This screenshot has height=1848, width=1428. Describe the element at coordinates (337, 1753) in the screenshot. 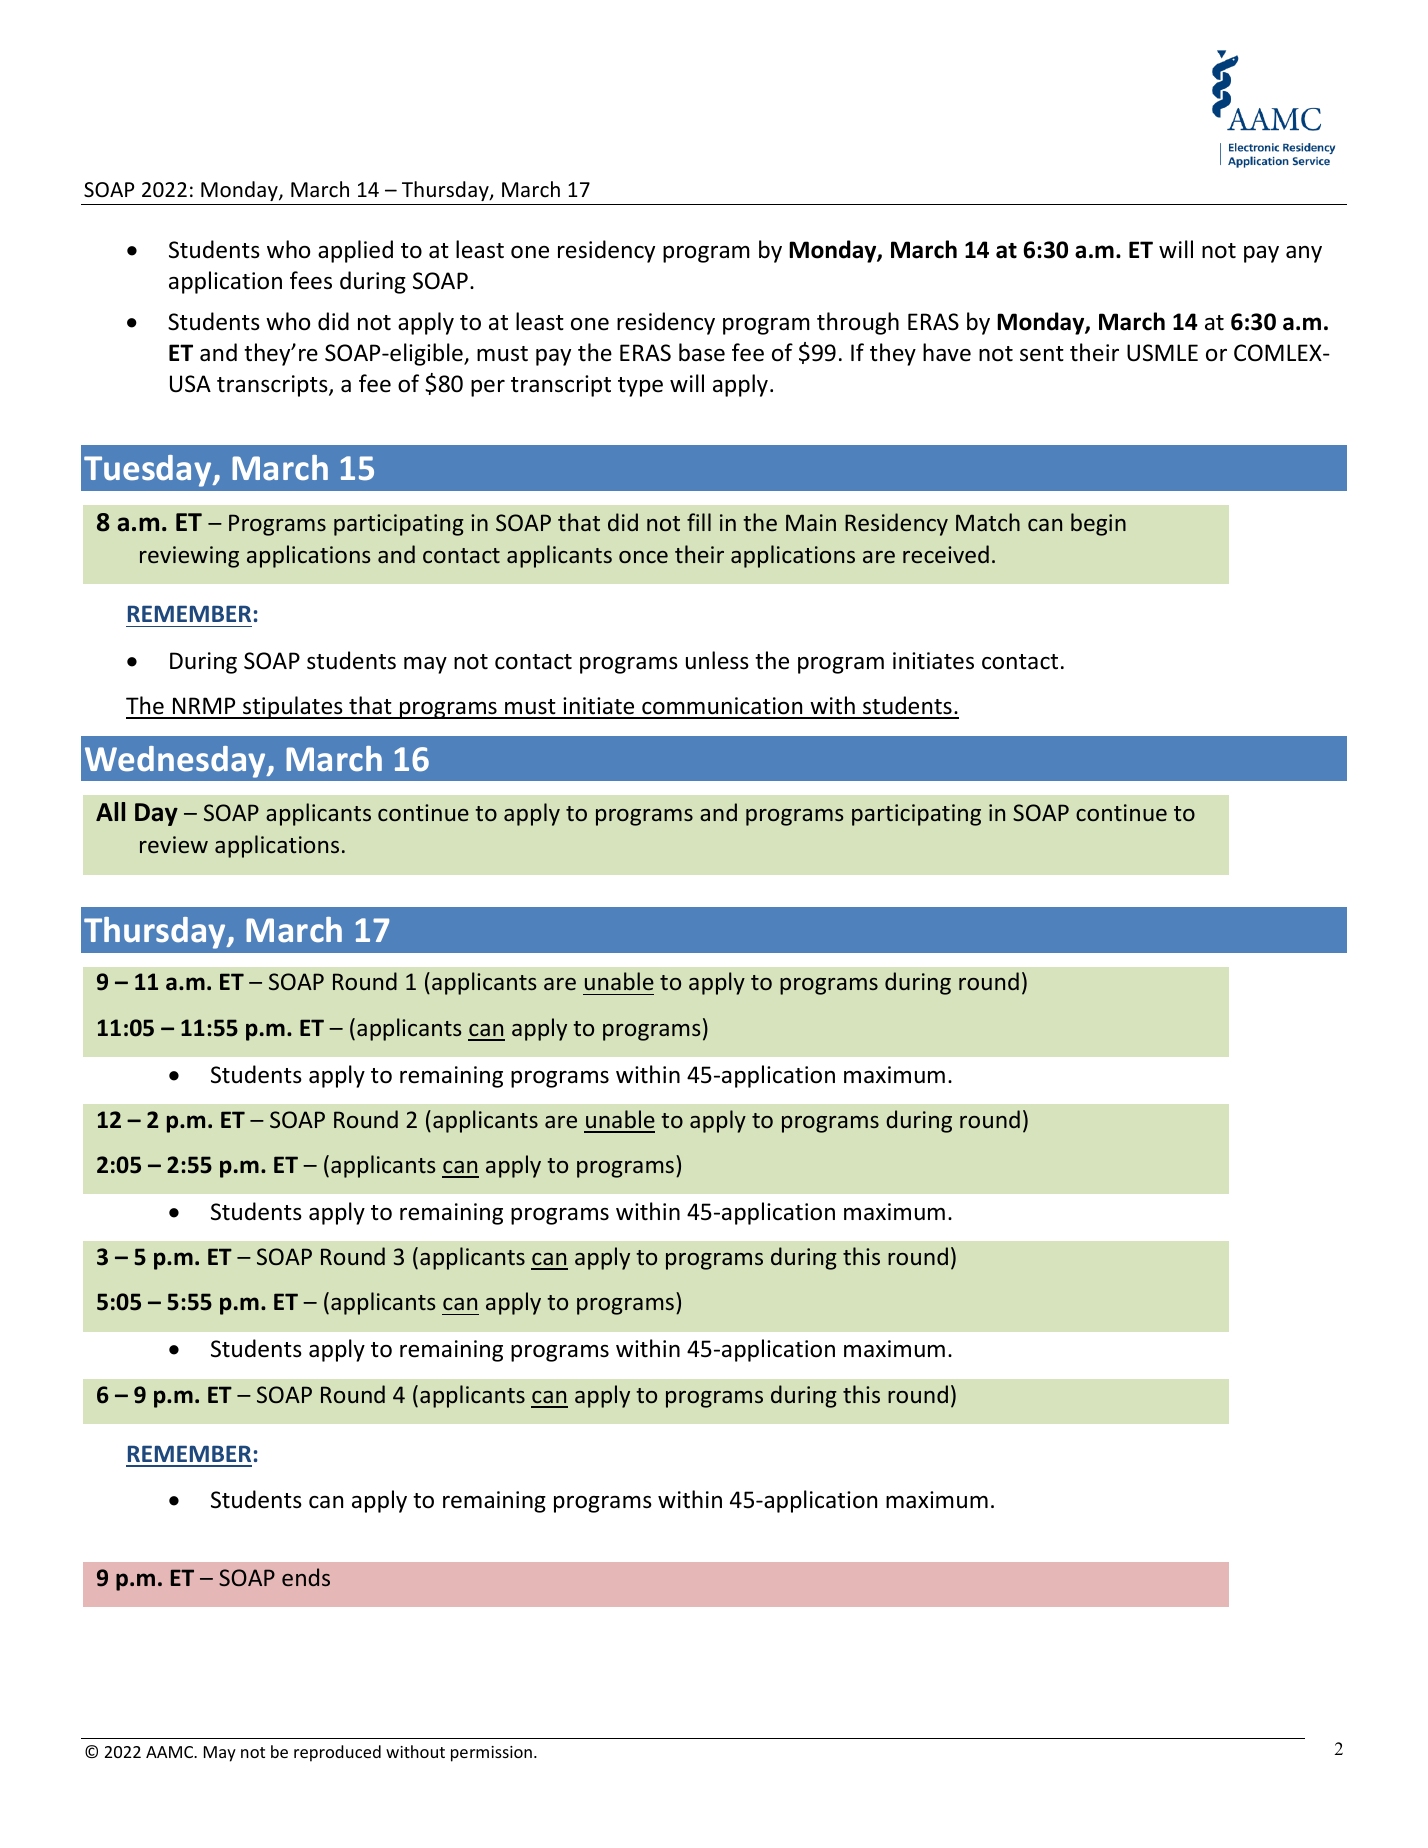

I see `reproduced` at that location.
